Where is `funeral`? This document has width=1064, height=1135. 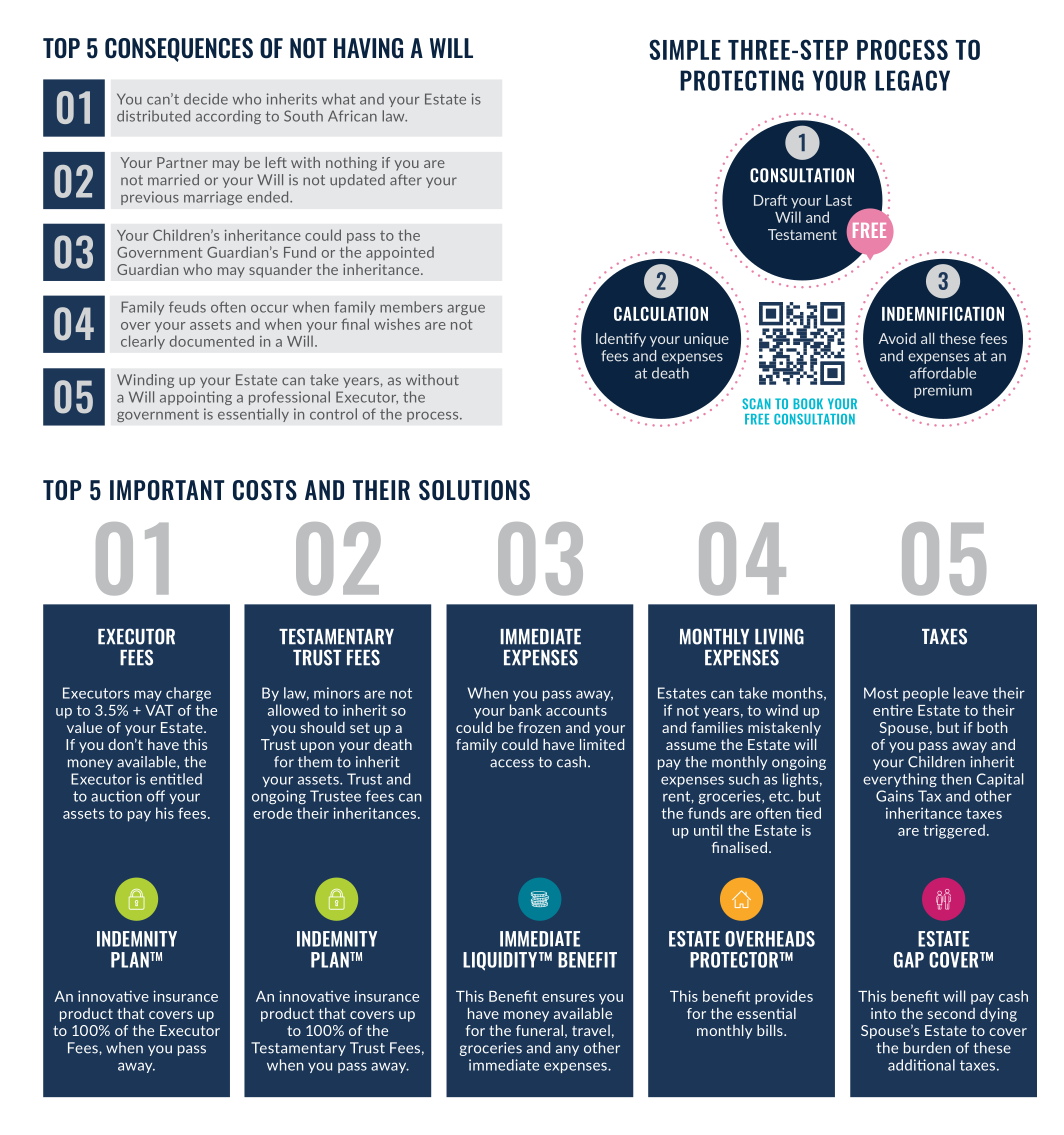
funeral is located at coordinates (539, 1030).
